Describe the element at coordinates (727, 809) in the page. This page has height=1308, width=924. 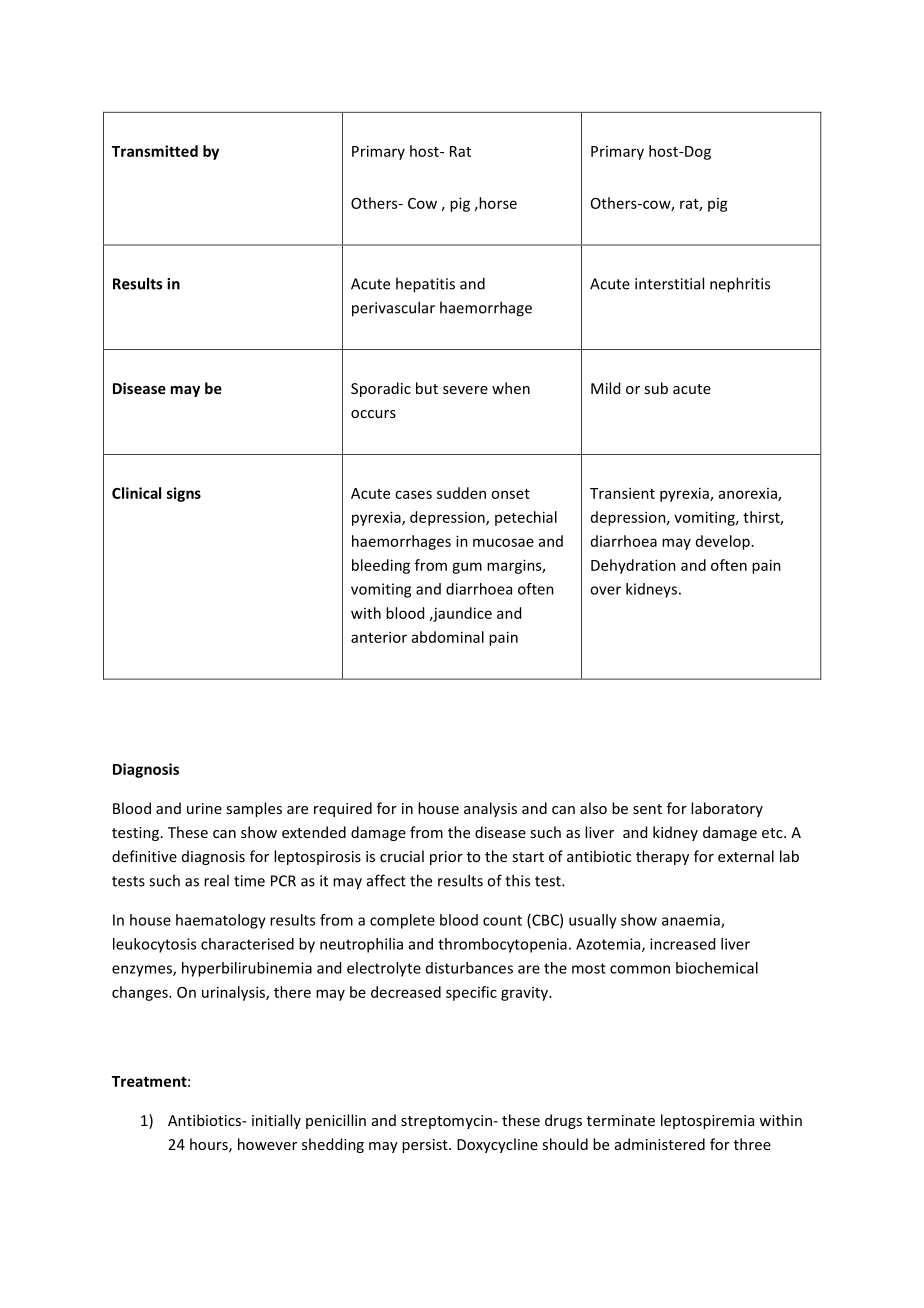
I see `laboratory` at that location.
